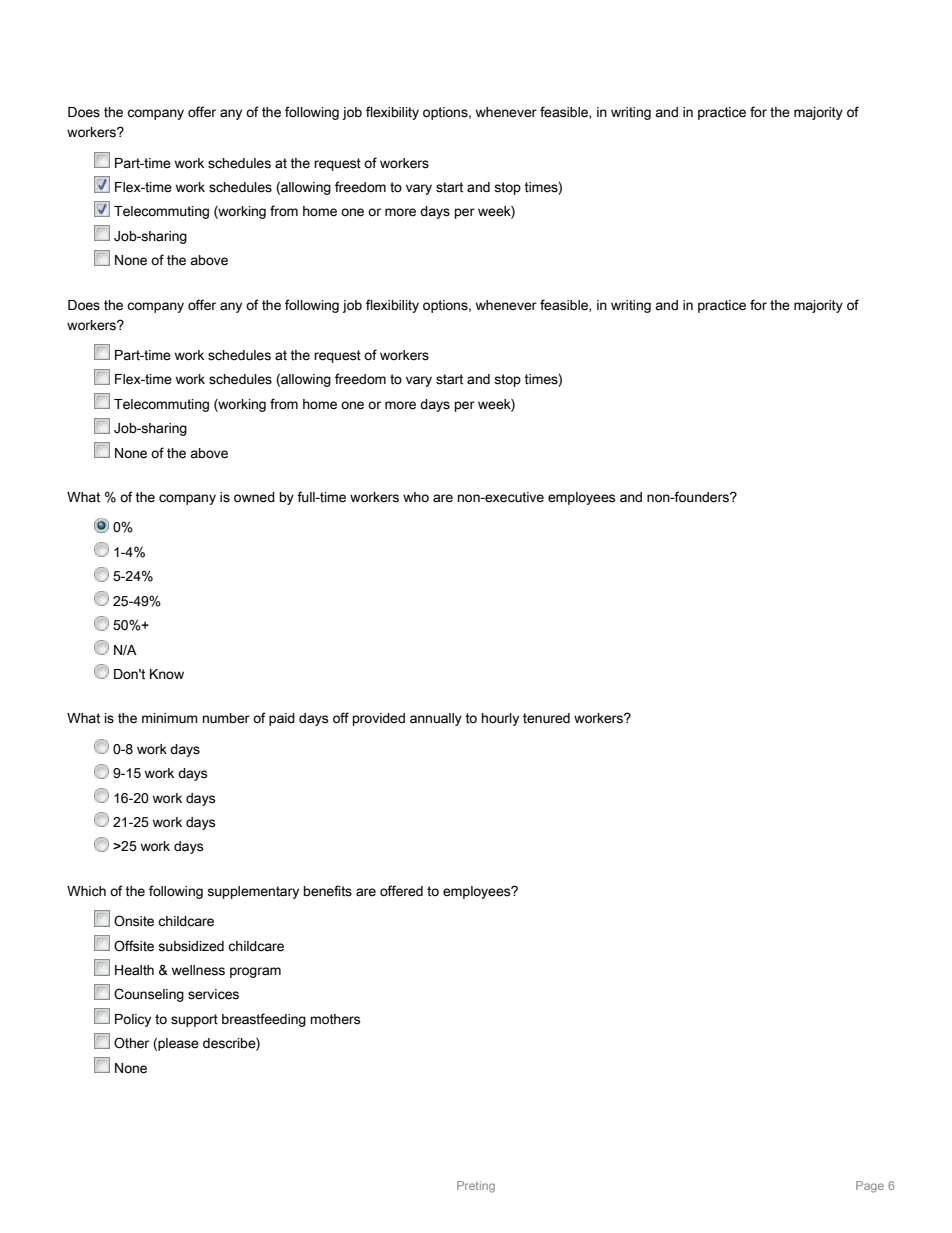 This screenshot has height=1233, width=952. Describe the element at coordinates (254, 497) in the screenshot. I see `owned` at that location.
